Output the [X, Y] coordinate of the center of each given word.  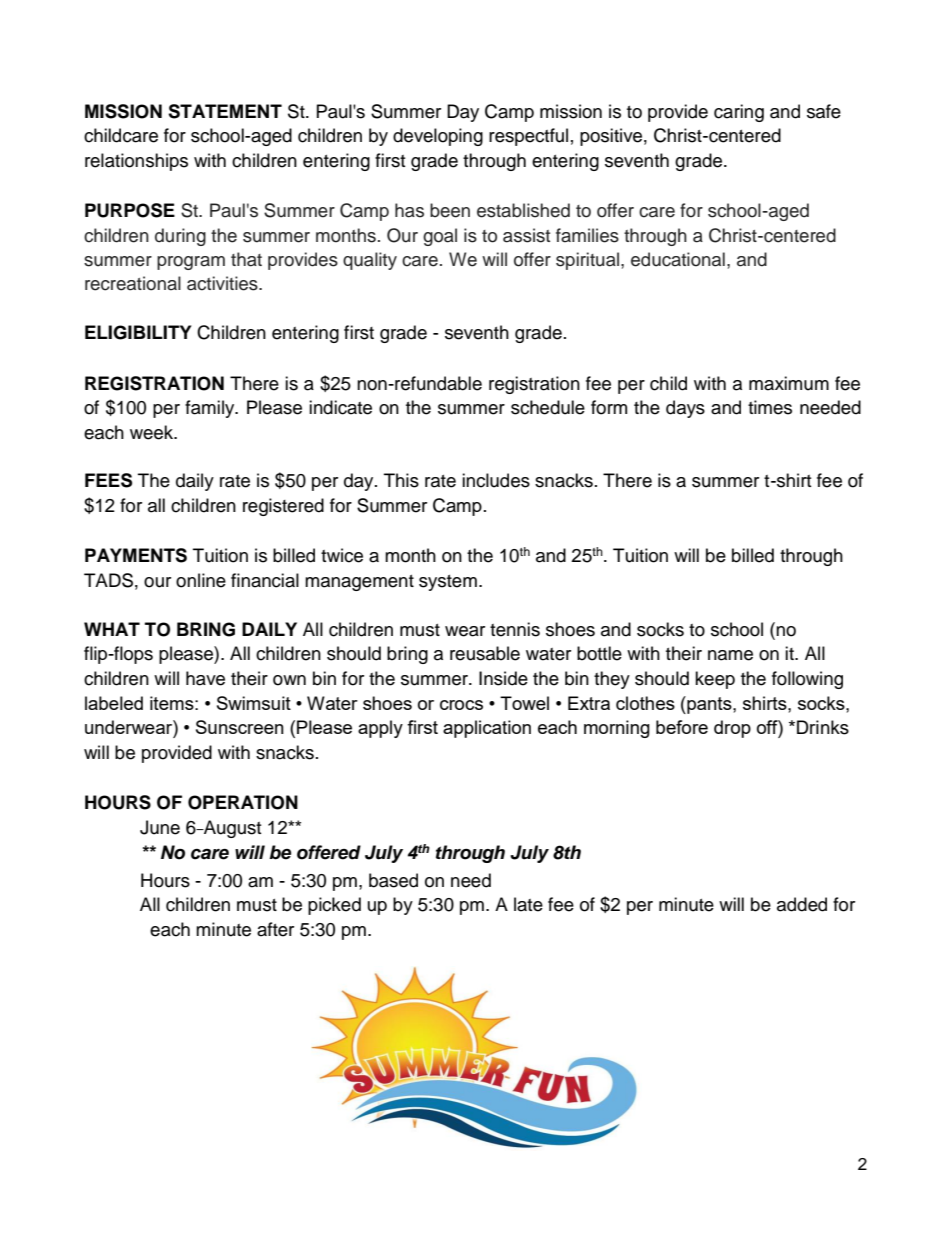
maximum [789, 383]
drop [732, 729]
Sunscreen [240, 727]
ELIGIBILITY [138, 332]
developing [438, 137]
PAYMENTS [136, 555]
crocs [461, 705]
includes [496, 480]
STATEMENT [225, 111]
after [275, 929]
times [770, 407]
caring [739, 113]
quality [370, 261]
